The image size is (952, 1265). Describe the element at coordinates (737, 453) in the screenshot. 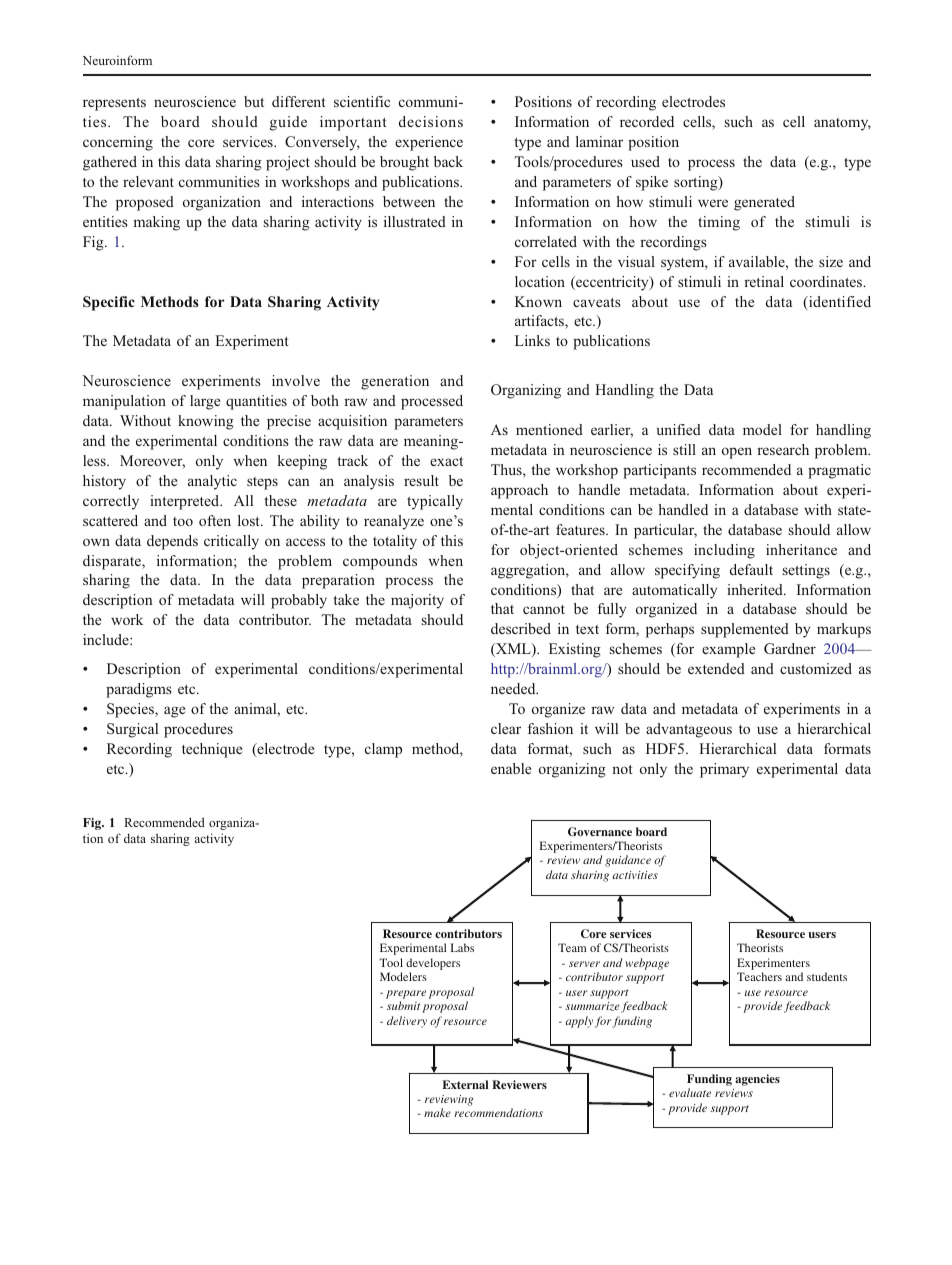

I see `open` at that location.
